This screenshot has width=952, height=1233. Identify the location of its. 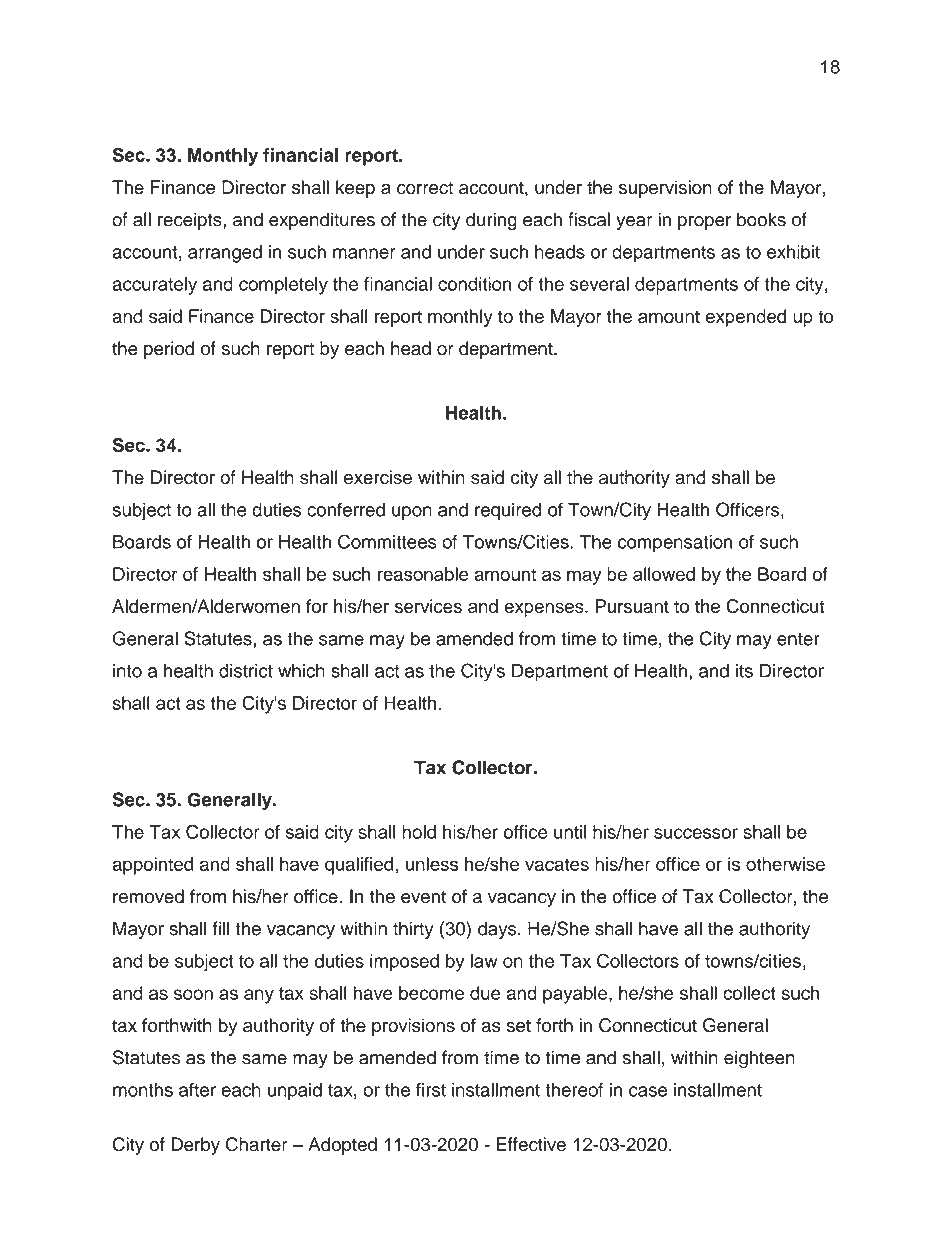
(744, 671).
